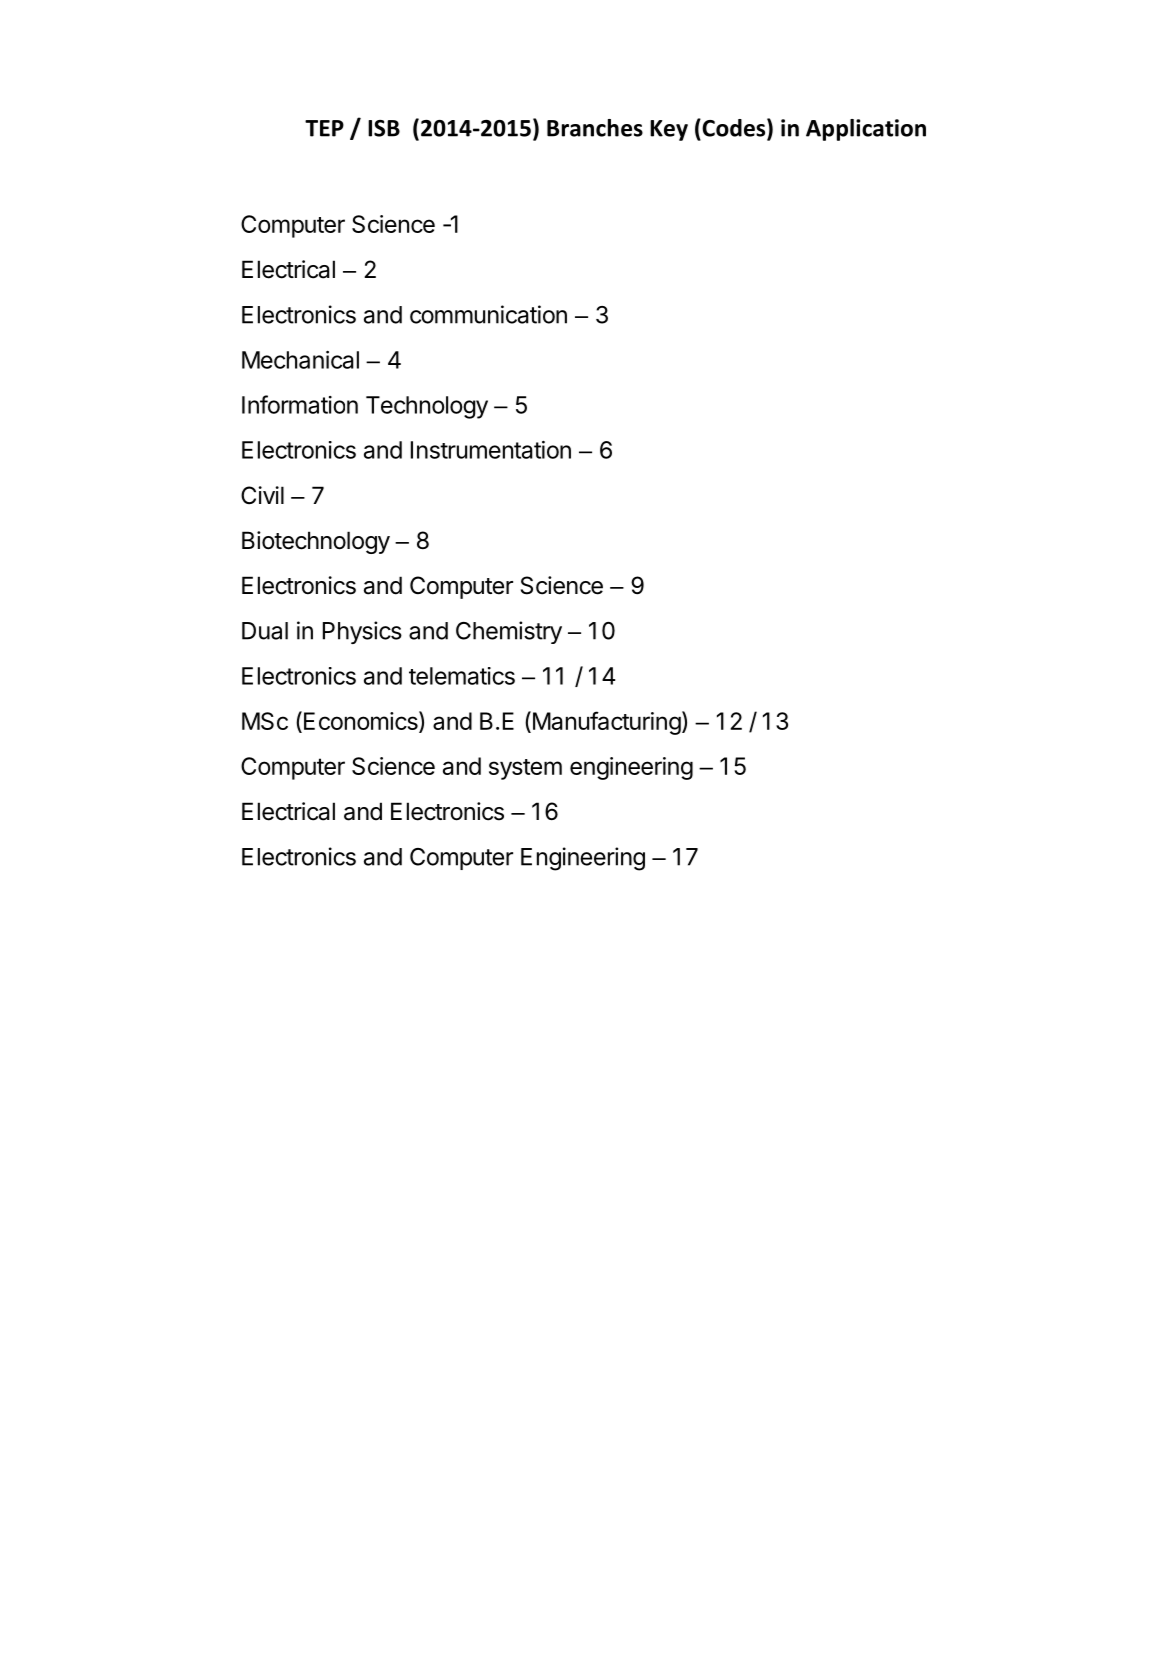 The width and height of the screenshot is (1175, 1661). I want to click on Branches, so click(595, 128).
